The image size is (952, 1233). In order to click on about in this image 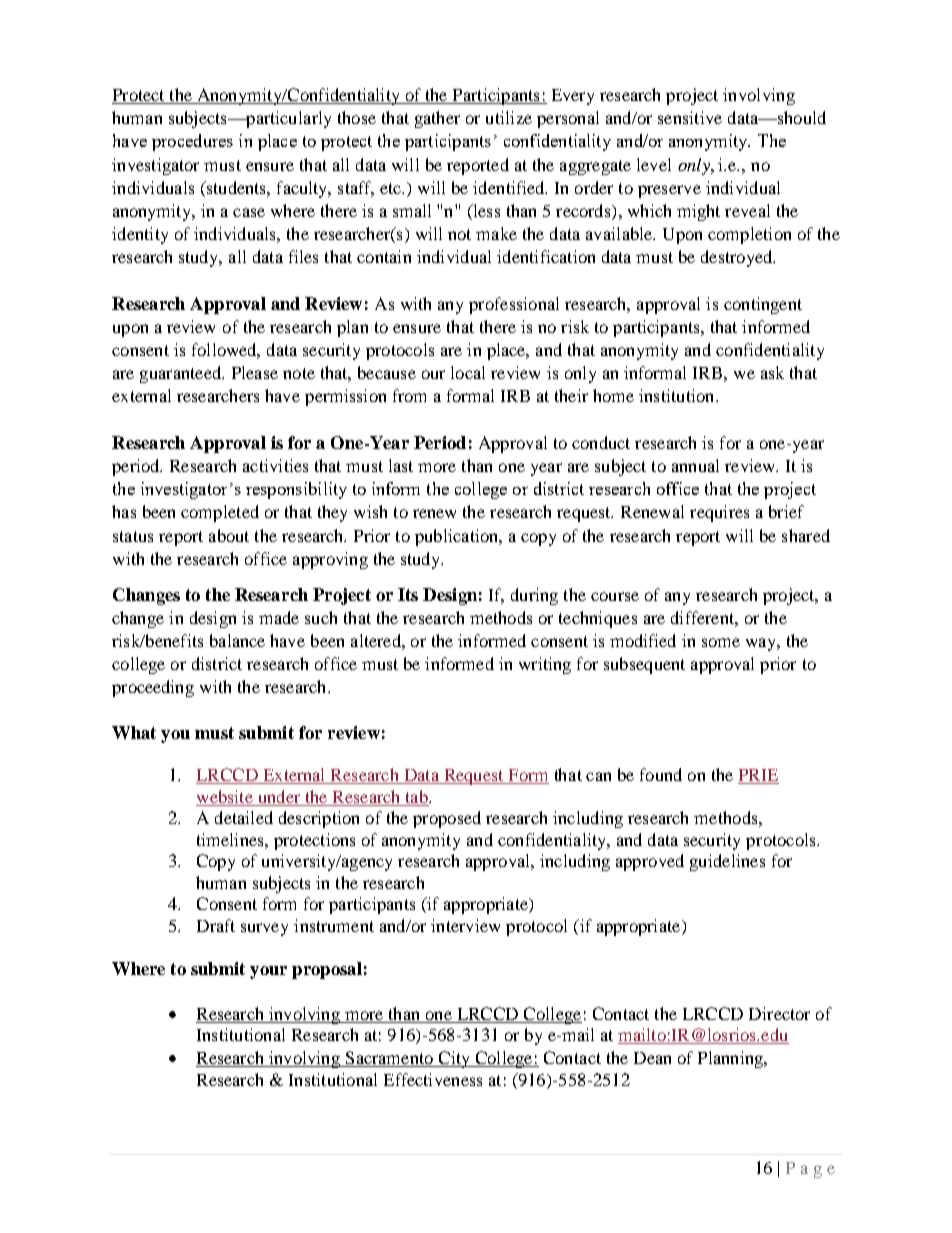, I will do `click(229, 535)`.
